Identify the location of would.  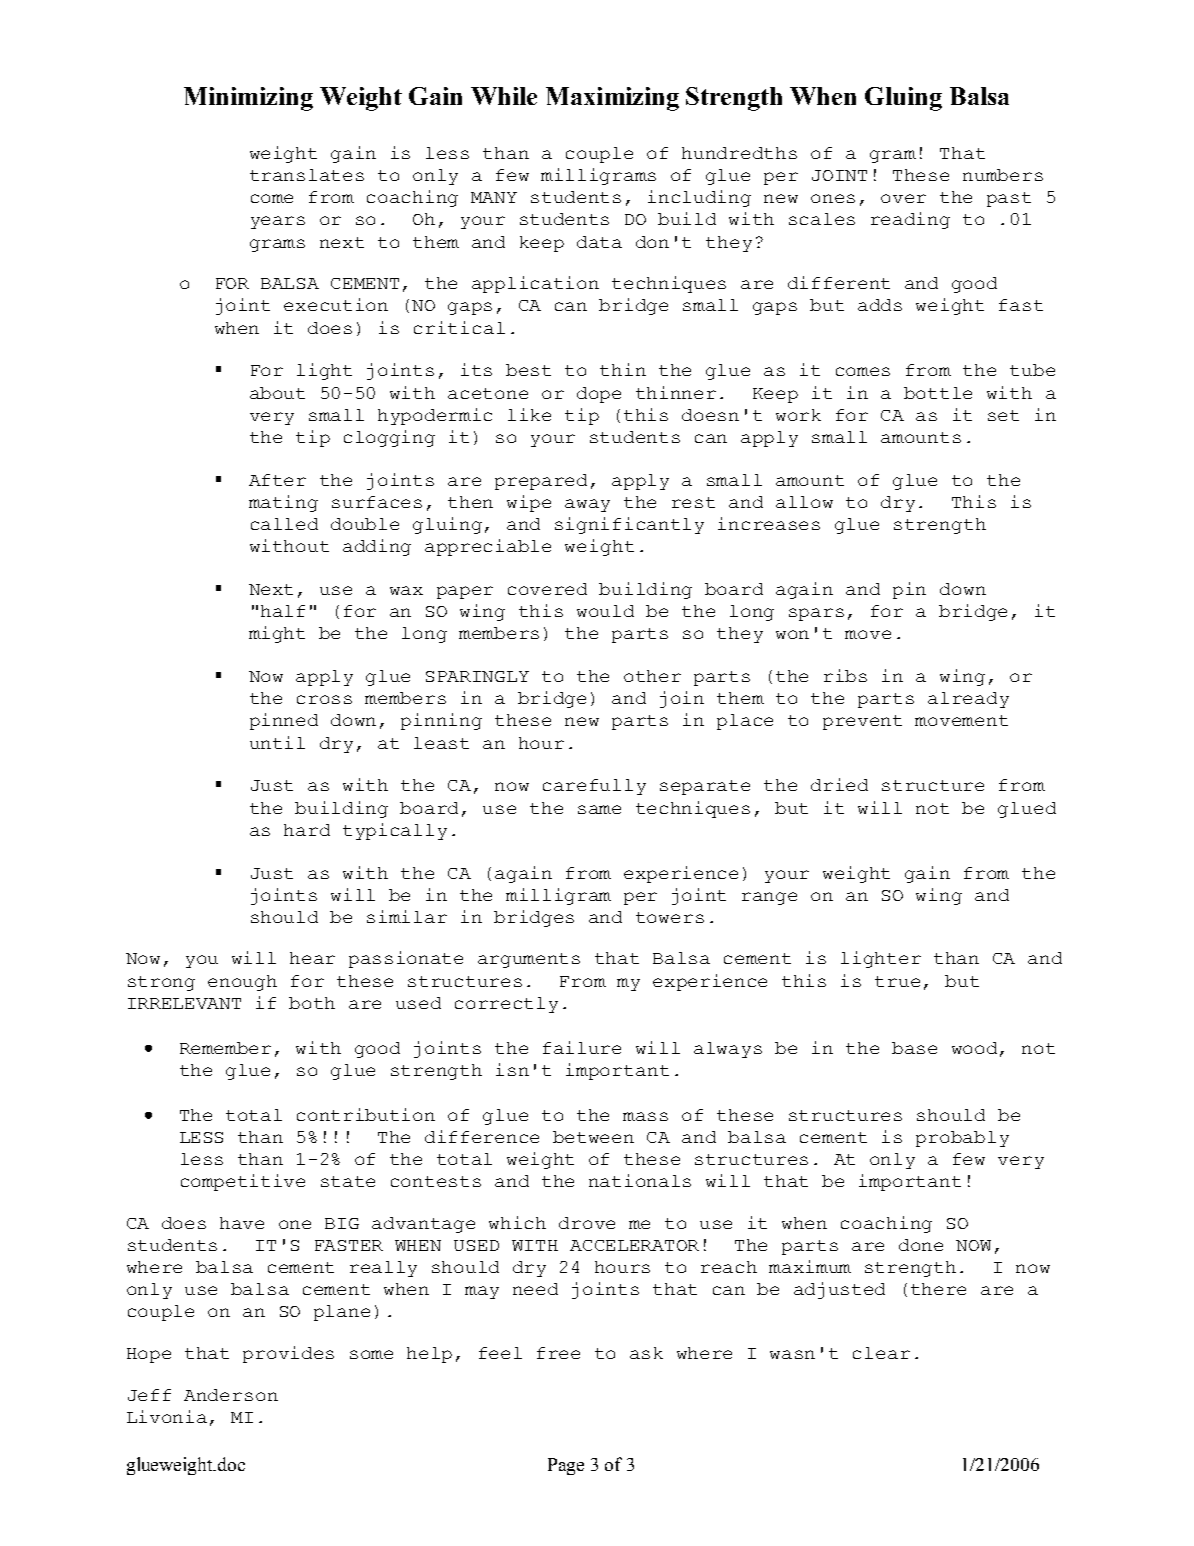
(605, 611).
